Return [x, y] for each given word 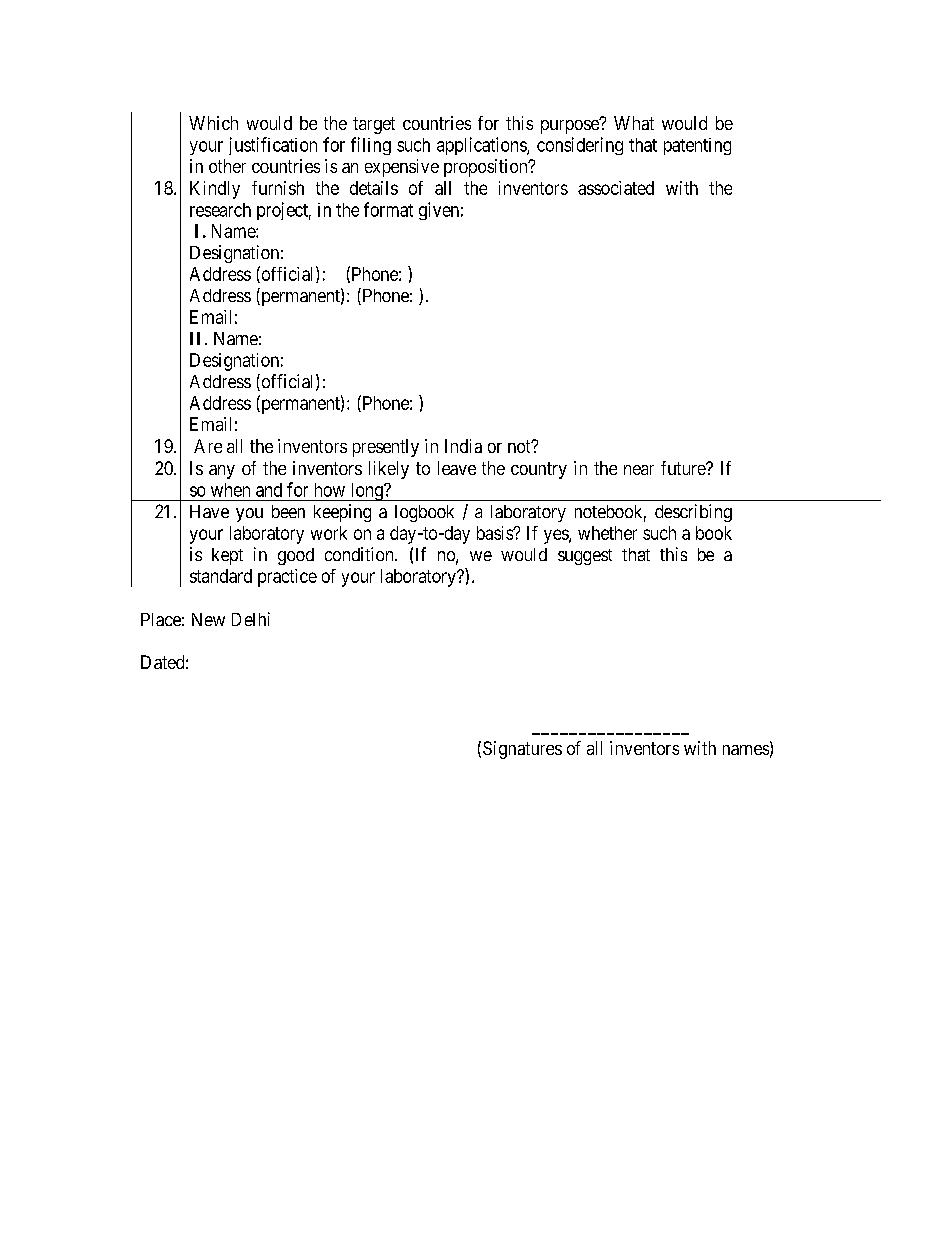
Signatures [522, 750]
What [634, 123]
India [463, 446]
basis [495, 533]
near [639, 470]
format [388, 209]
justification [273, 146]
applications [482, 146]
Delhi [251, 619]
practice [287, 578]
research [220, 210]
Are [208, 446]
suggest [585, 557]
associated [616, 188]
